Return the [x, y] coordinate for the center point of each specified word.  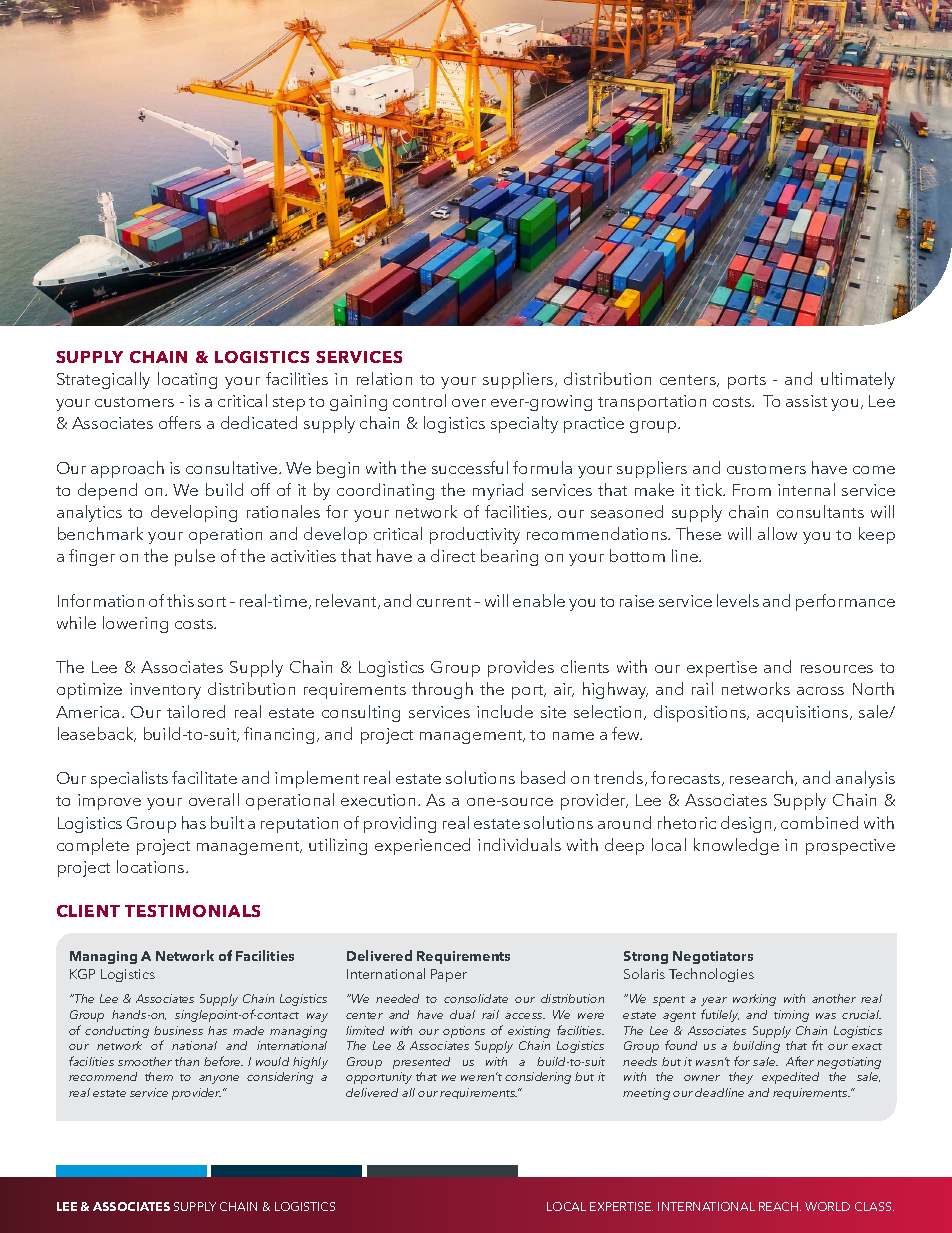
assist [806, 401]
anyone [219, 1079]
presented [421, 1063]
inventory [165, 691]
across [820, 691]
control [419, 400]
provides [521, 668]
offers [180, 422]
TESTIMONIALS [192, 911]
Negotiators [713, 957]
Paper [449, 975]
